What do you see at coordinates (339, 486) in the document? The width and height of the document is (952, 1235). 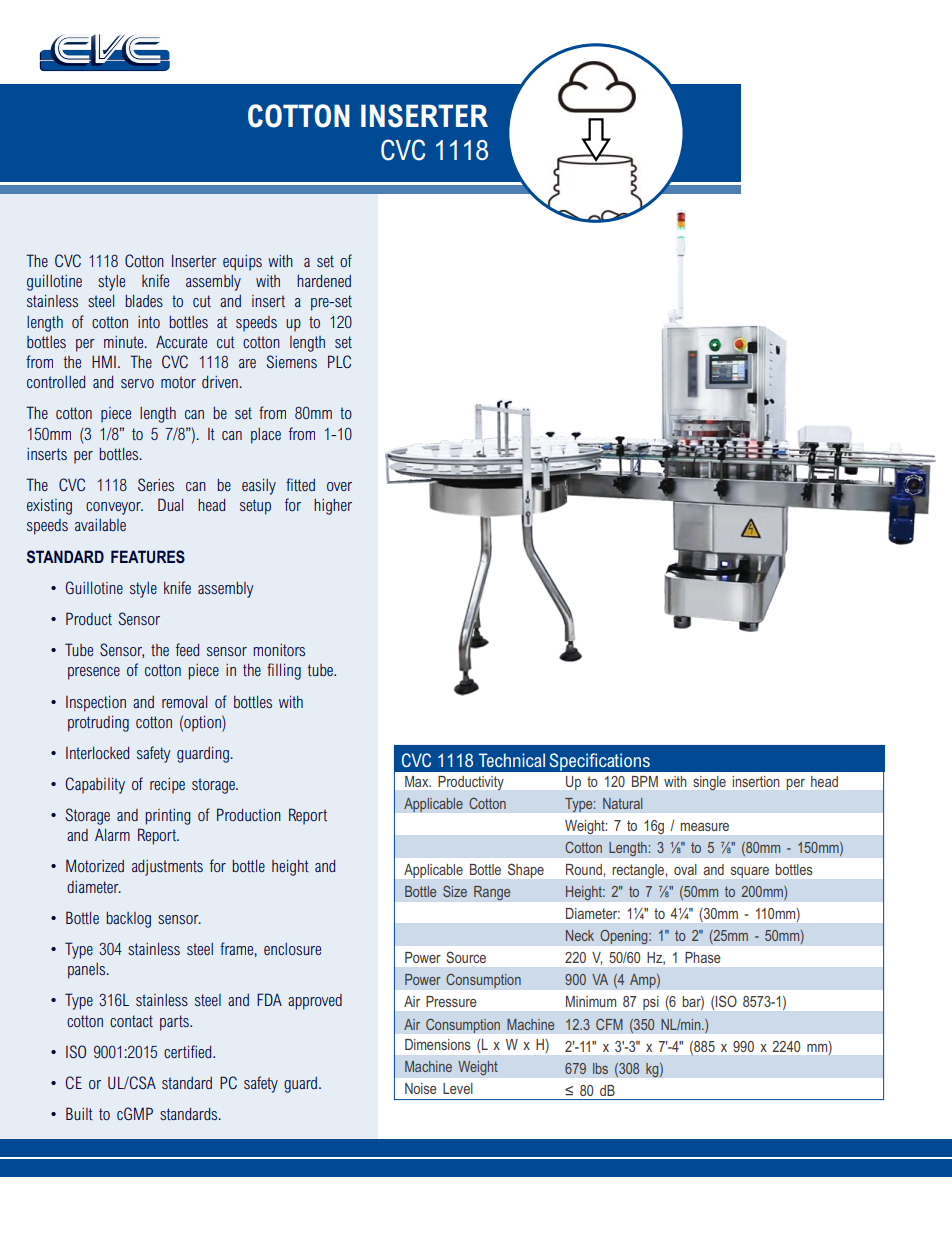 I see `over` at bounding box center [339, 486].
